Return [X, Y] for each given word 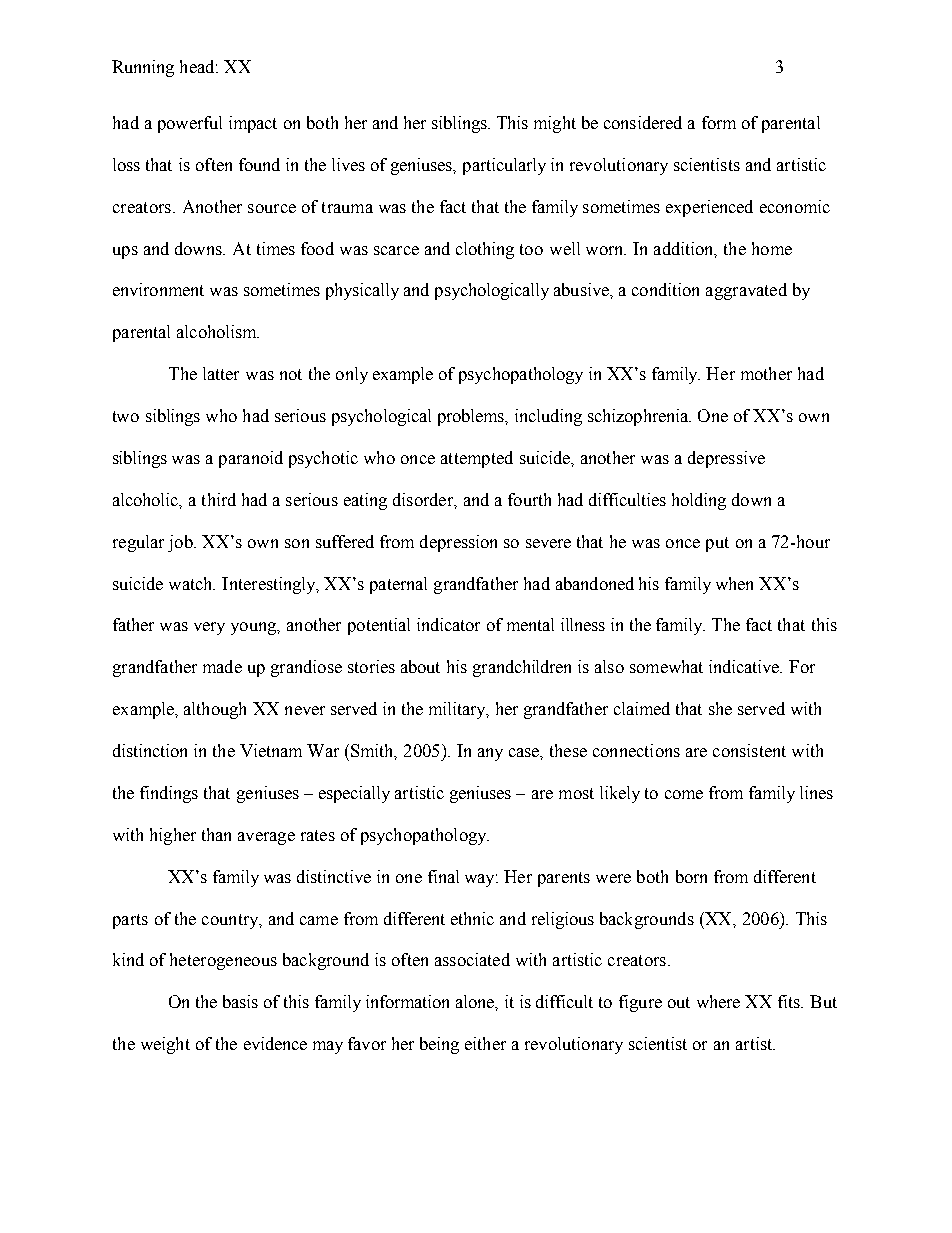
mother [766, 373]
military [458, 710]
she [720, 708]
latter [221, 373]
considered [643, 122]
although [215, 710]
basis [240, 1001]
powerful [190, 124]
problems [472, 417]
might [555, 124]
